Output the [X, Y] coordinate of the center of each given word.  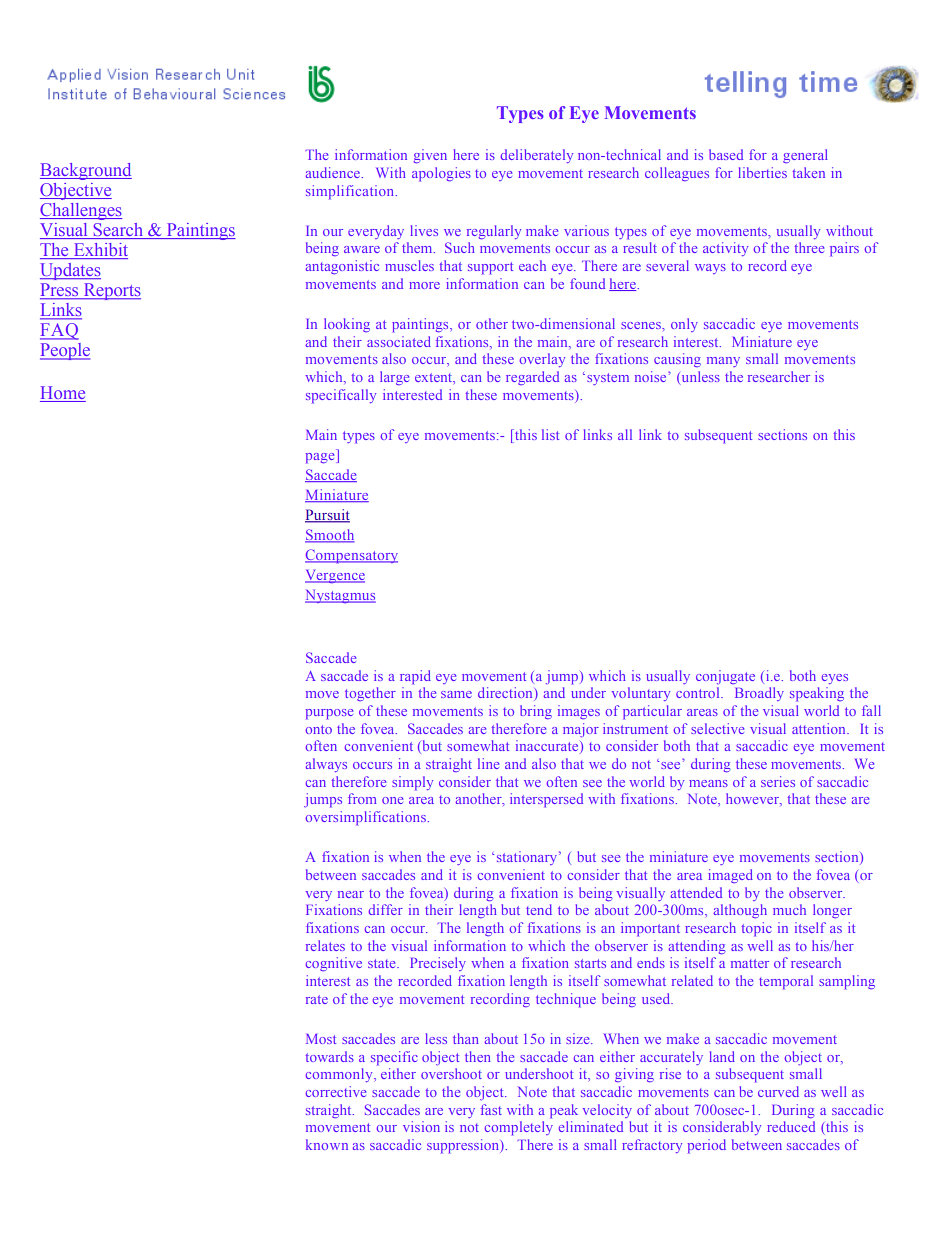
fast [491, 1109]
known [327, 1144]
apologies [441, 174]
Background [86, 171]
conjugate [725, 677]
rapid [415, 677]
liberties [763, 172]
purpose [329, 714]
